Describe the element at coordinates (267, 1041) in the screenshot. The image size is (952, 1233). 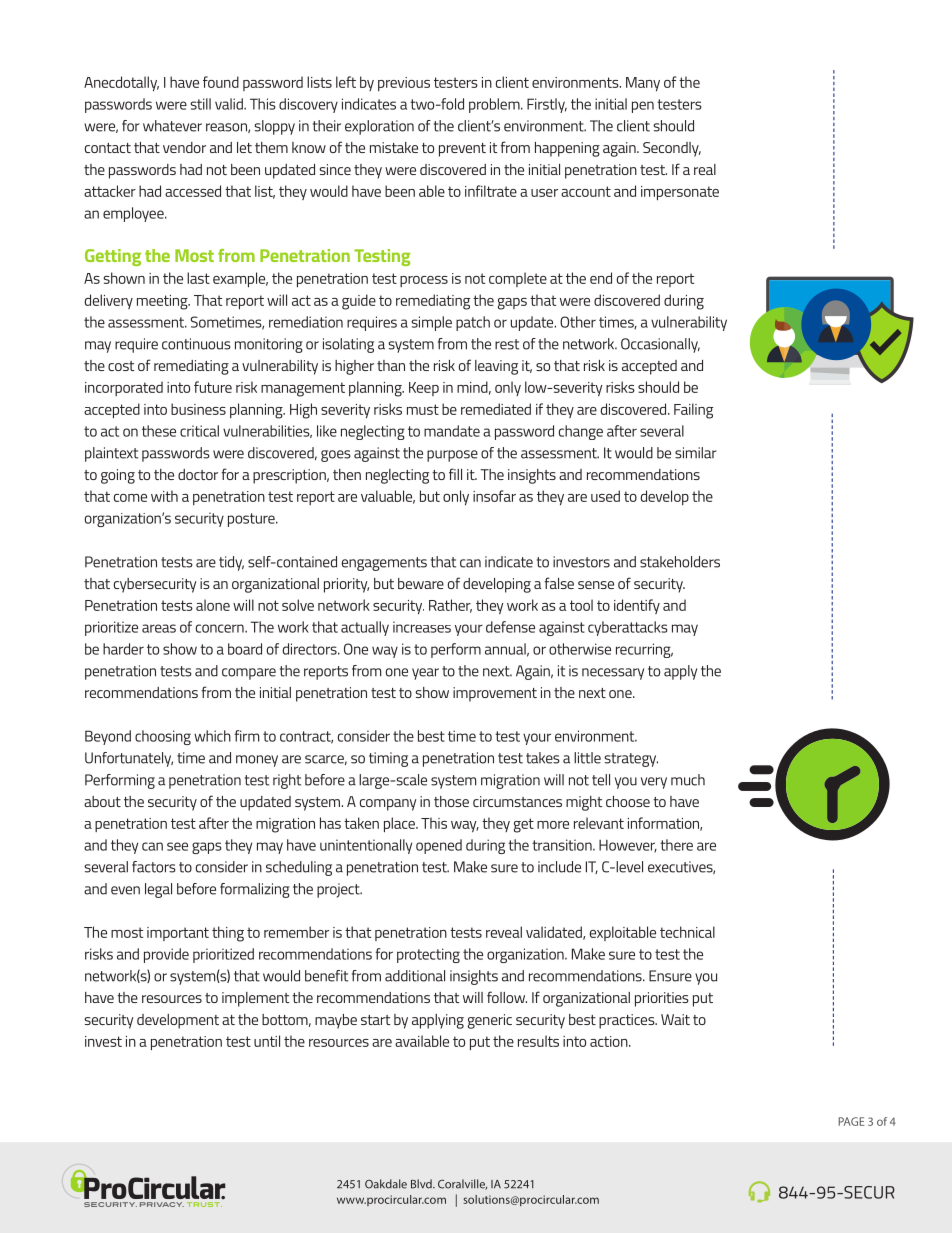
I see `until` at that location.
